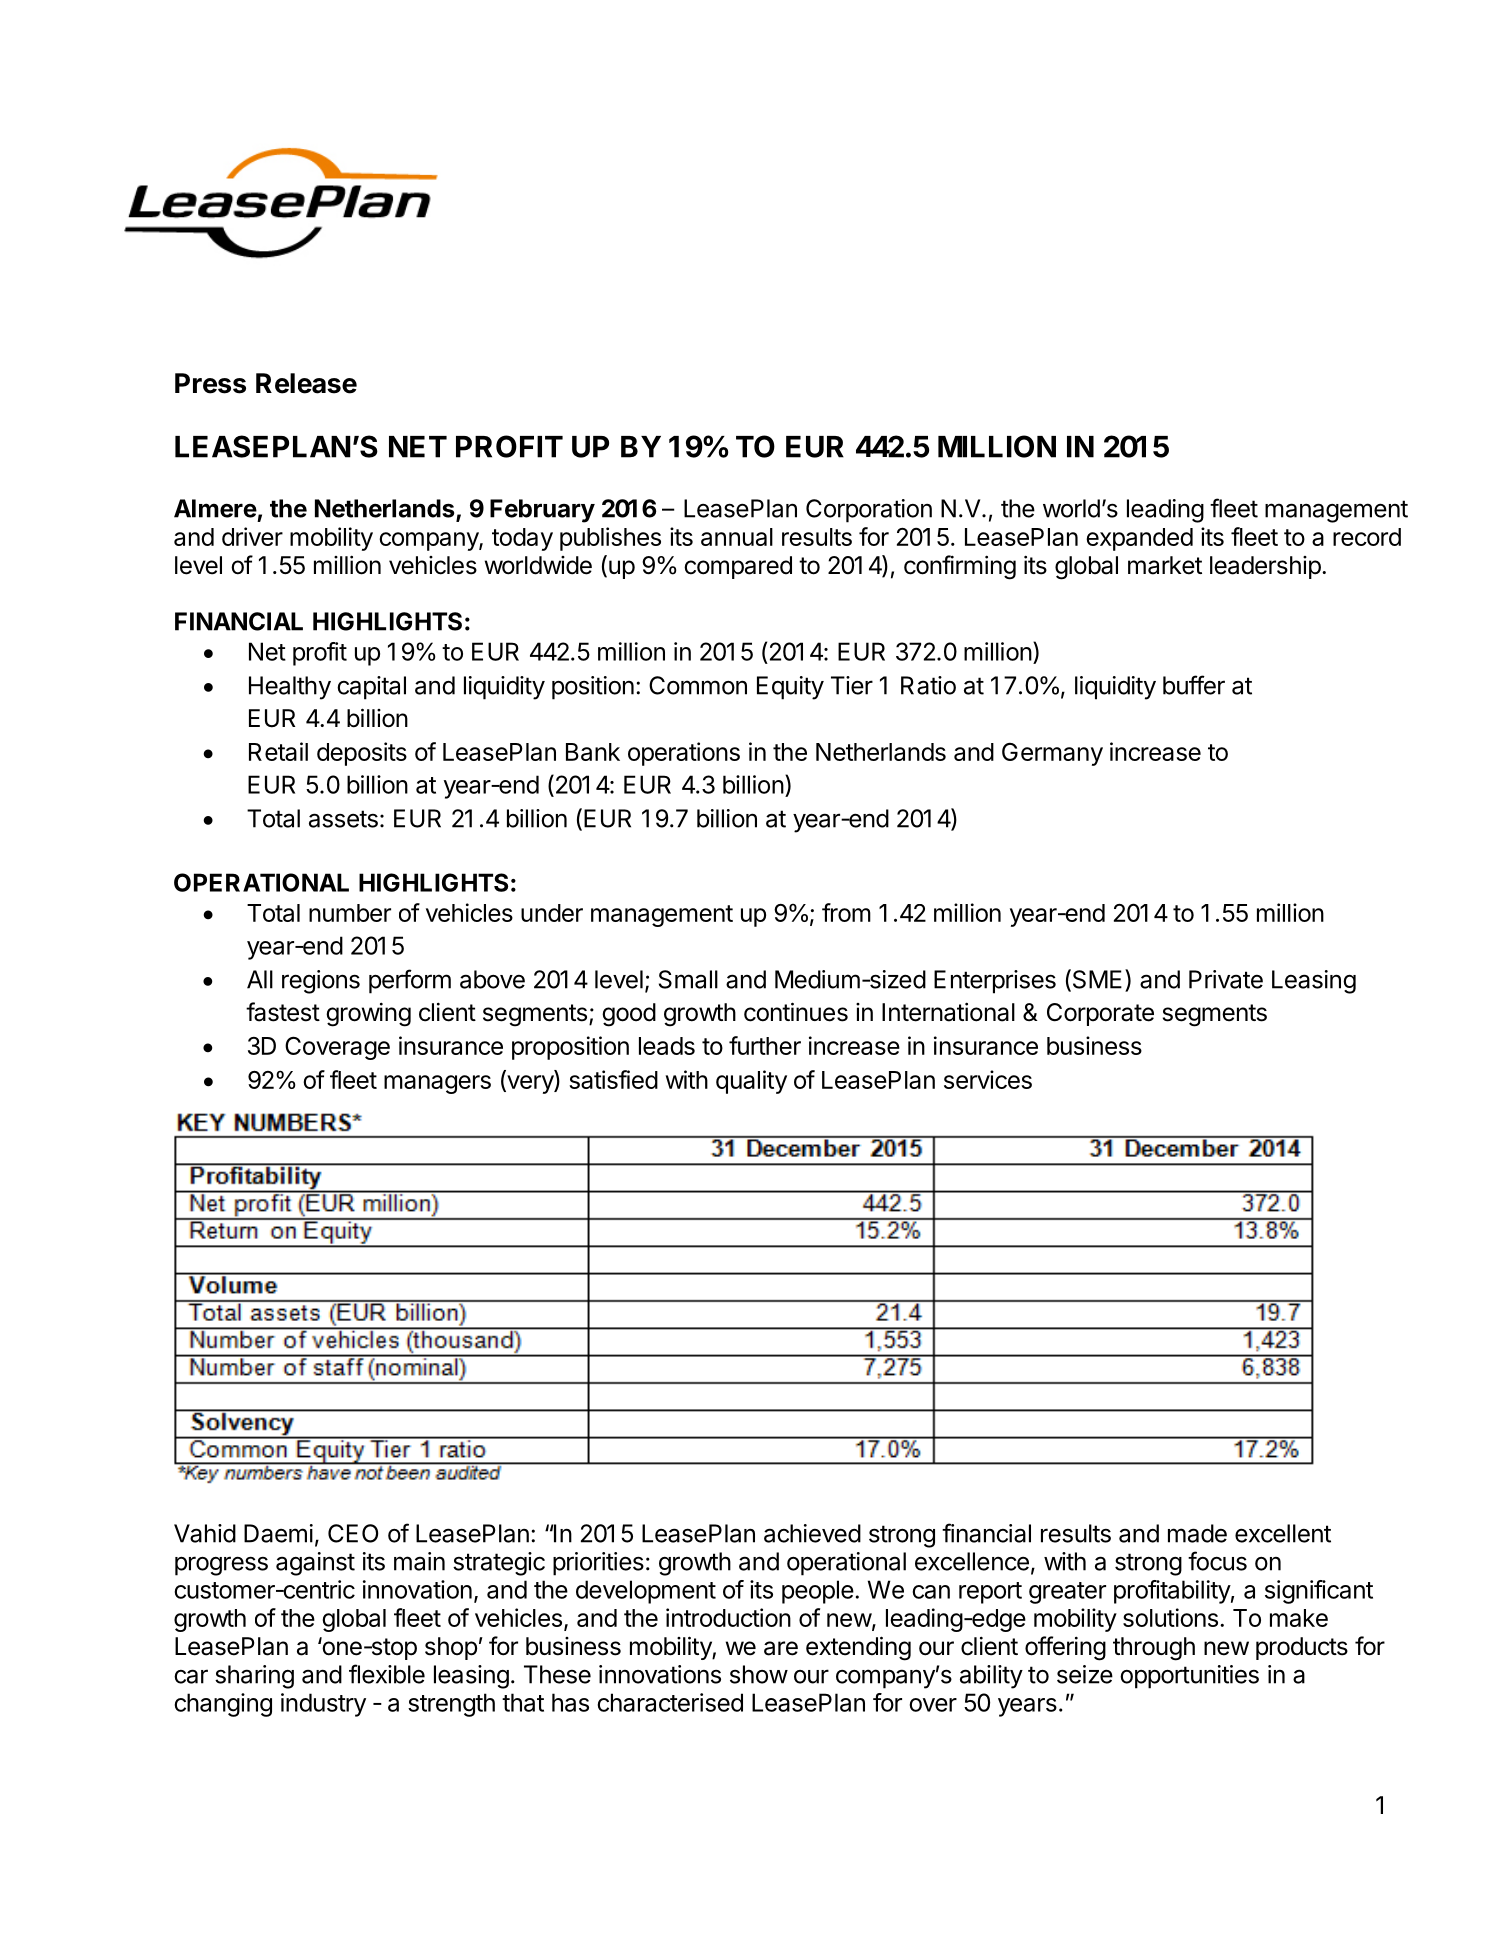 This screenshot has height=1940, width=1499. Describe the element at coordinates (1139, 539) in the screenshot. I see `expanded` at that location.
